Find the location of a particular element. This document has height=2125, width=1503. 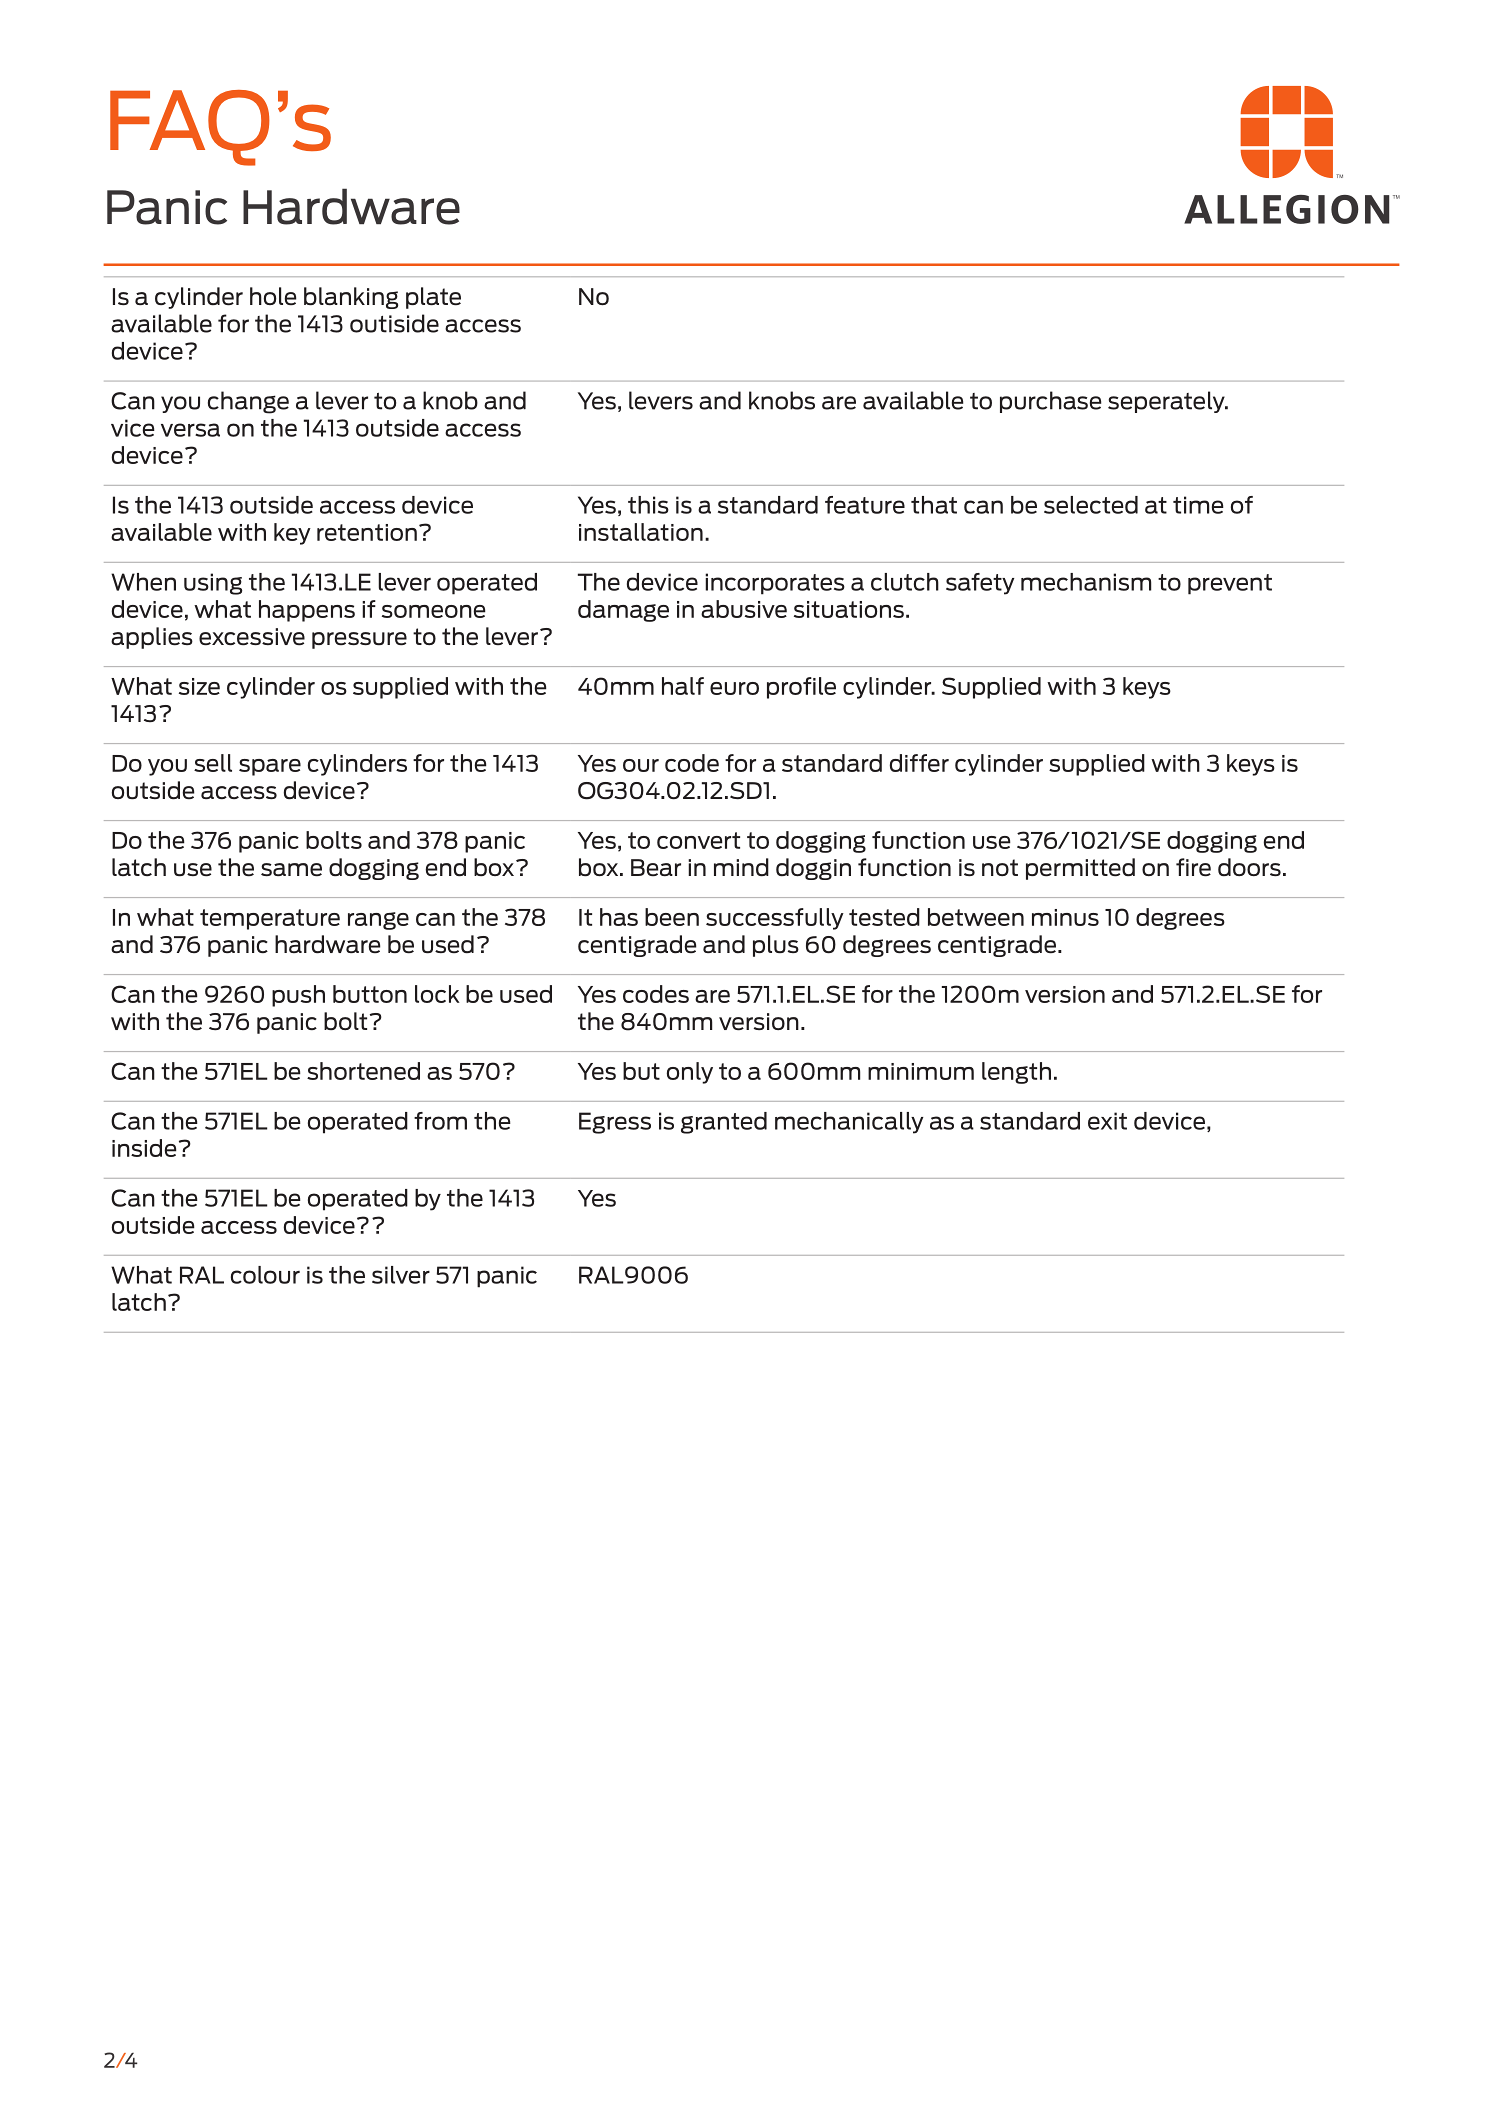

abusive is located at coordinates (744, 609).
